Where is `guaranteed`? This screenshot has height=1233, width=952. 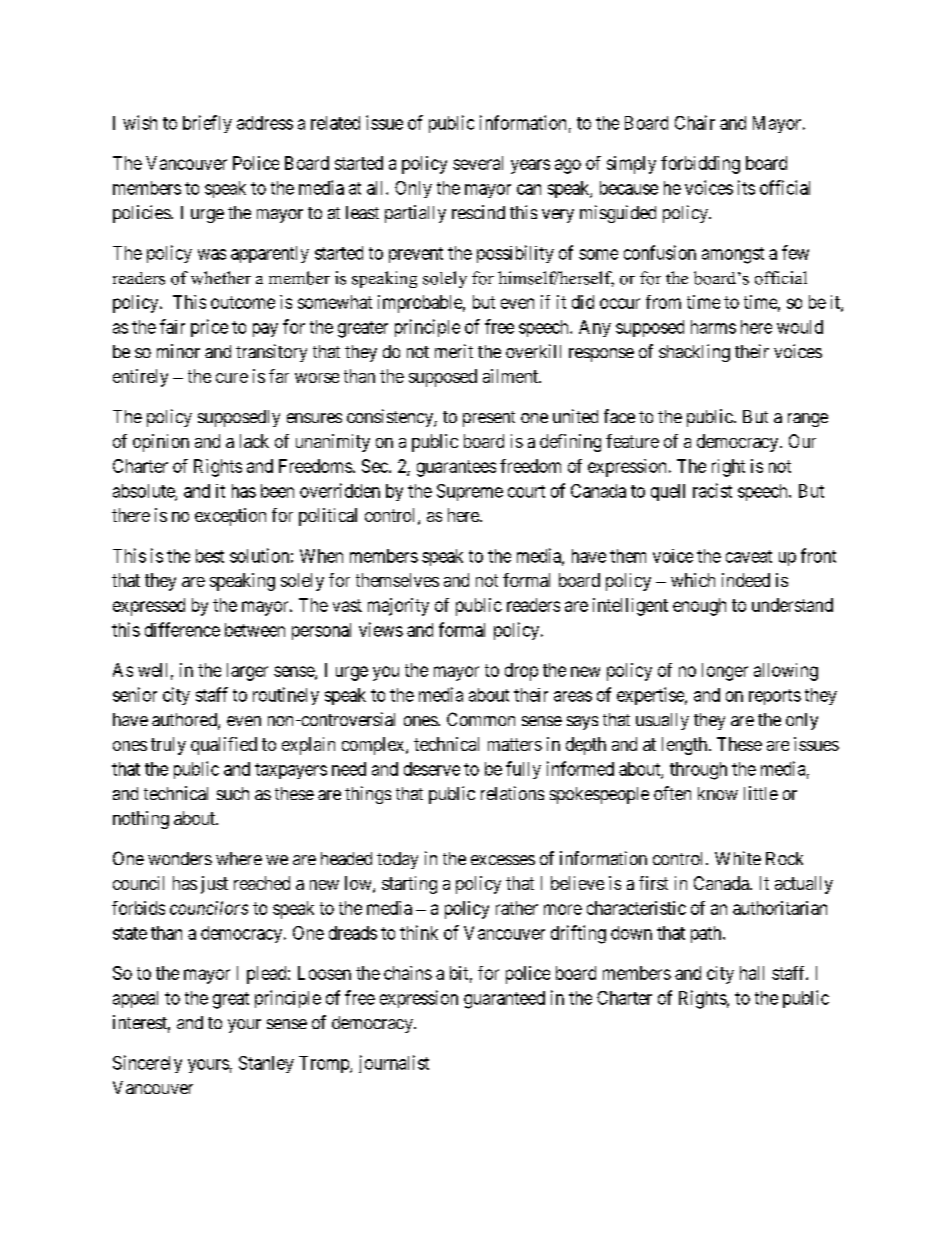
guaranteed is located at coordinates (504, 1000).
